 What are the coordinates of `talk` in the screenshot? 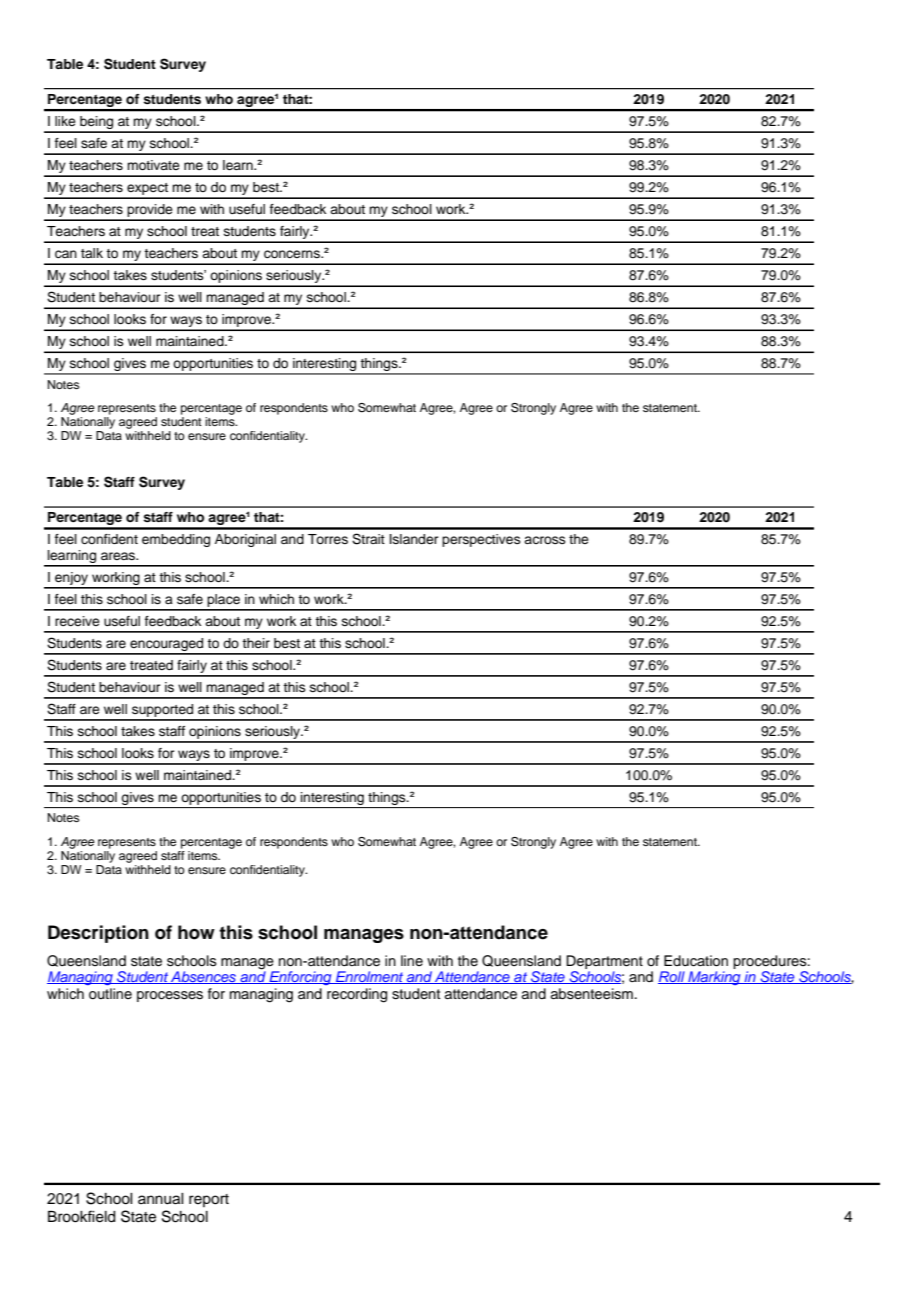 It's located at (92, 253).
